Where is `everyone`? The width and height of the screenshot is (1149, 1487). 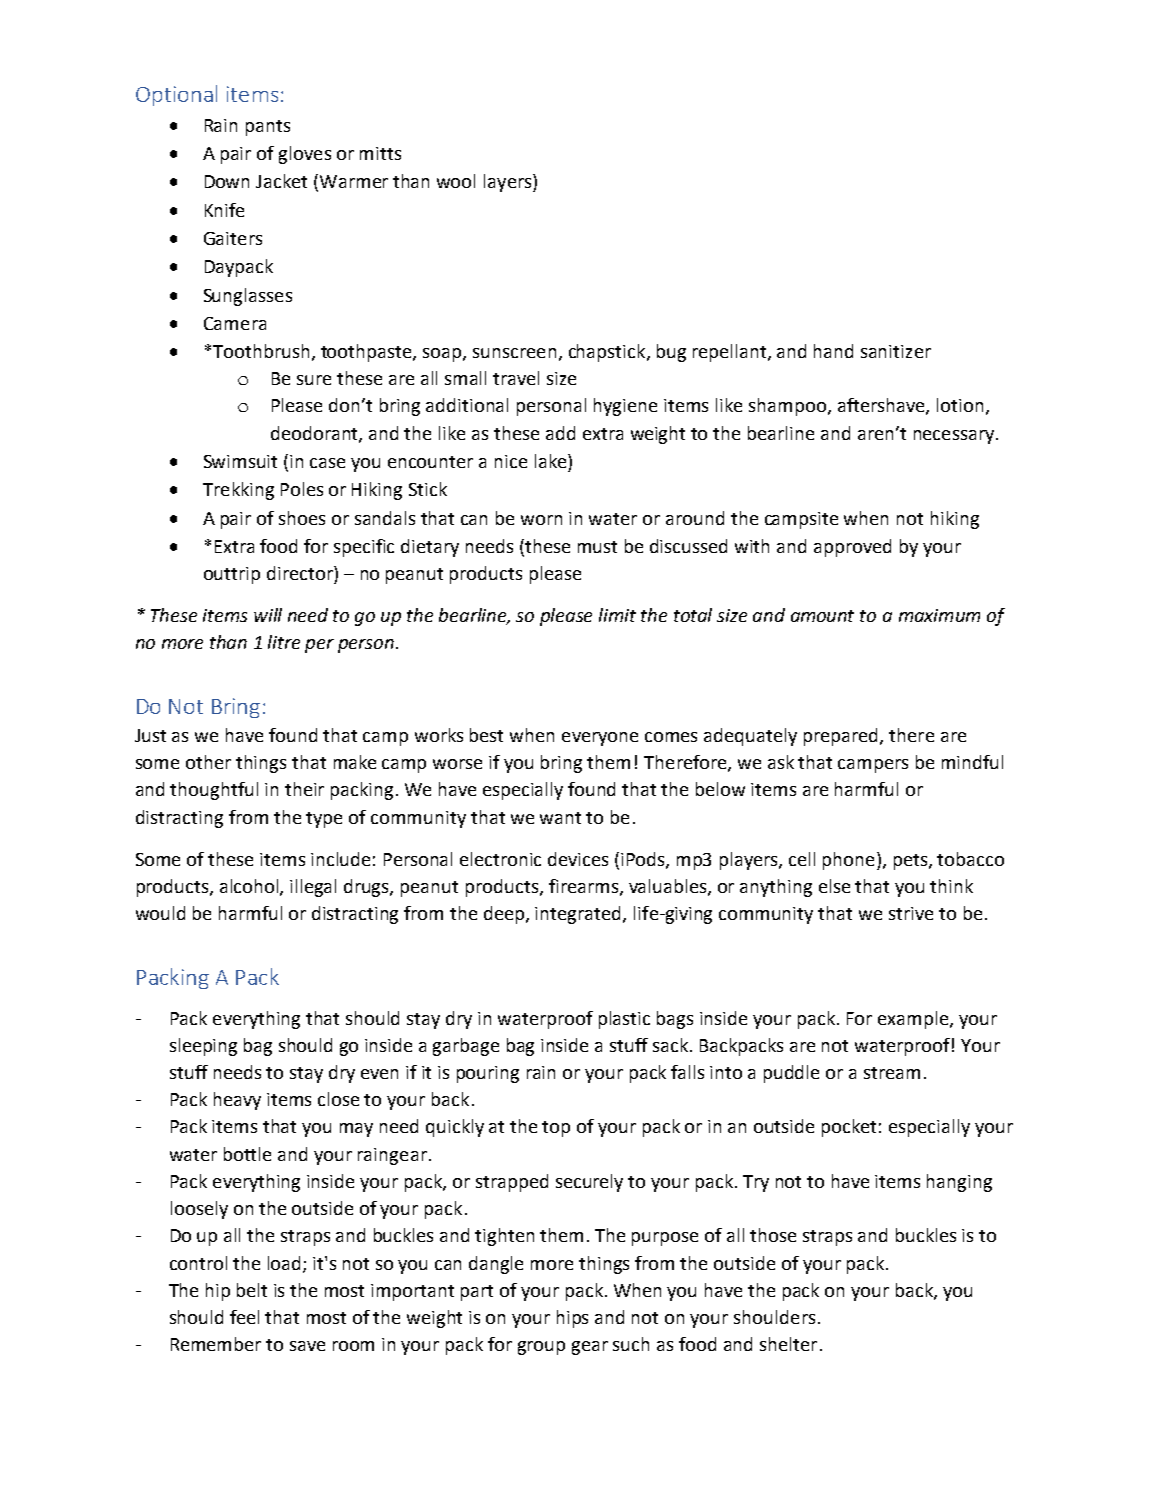 everyone is located at coordinates (600, 739).
